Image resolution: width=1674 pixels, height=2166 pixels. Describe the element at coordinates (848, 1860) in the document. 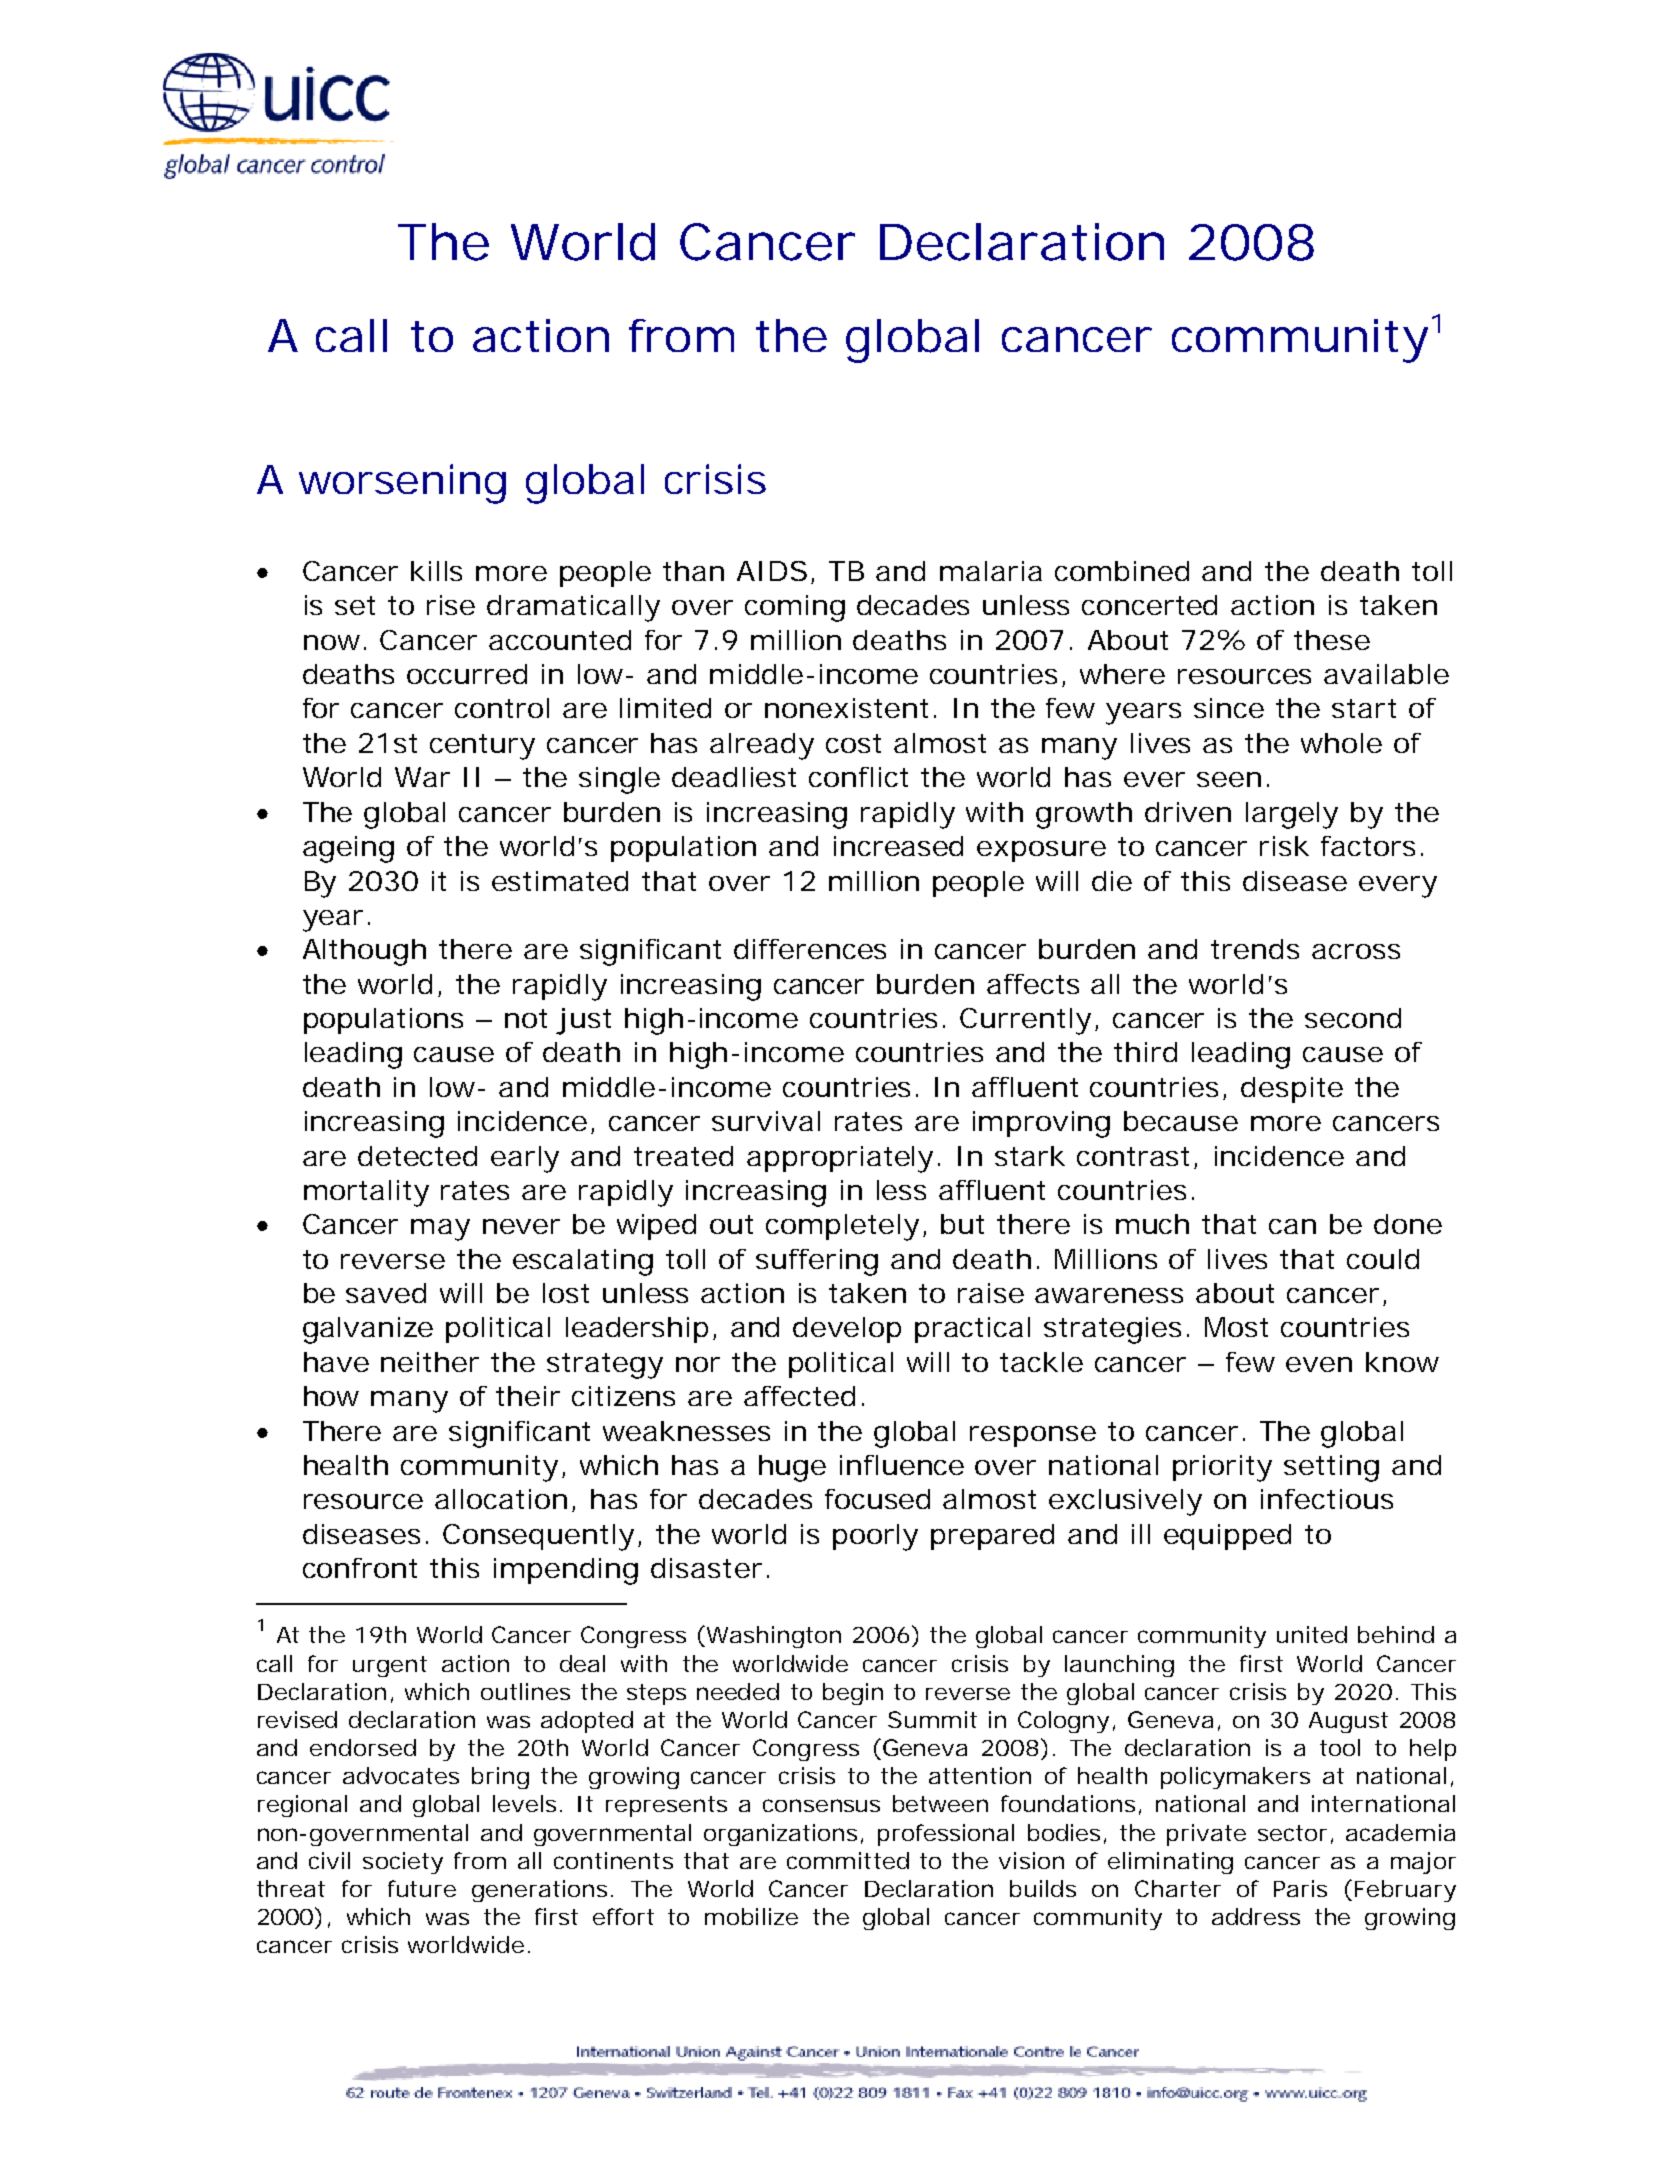

I see `committed` at that location.
